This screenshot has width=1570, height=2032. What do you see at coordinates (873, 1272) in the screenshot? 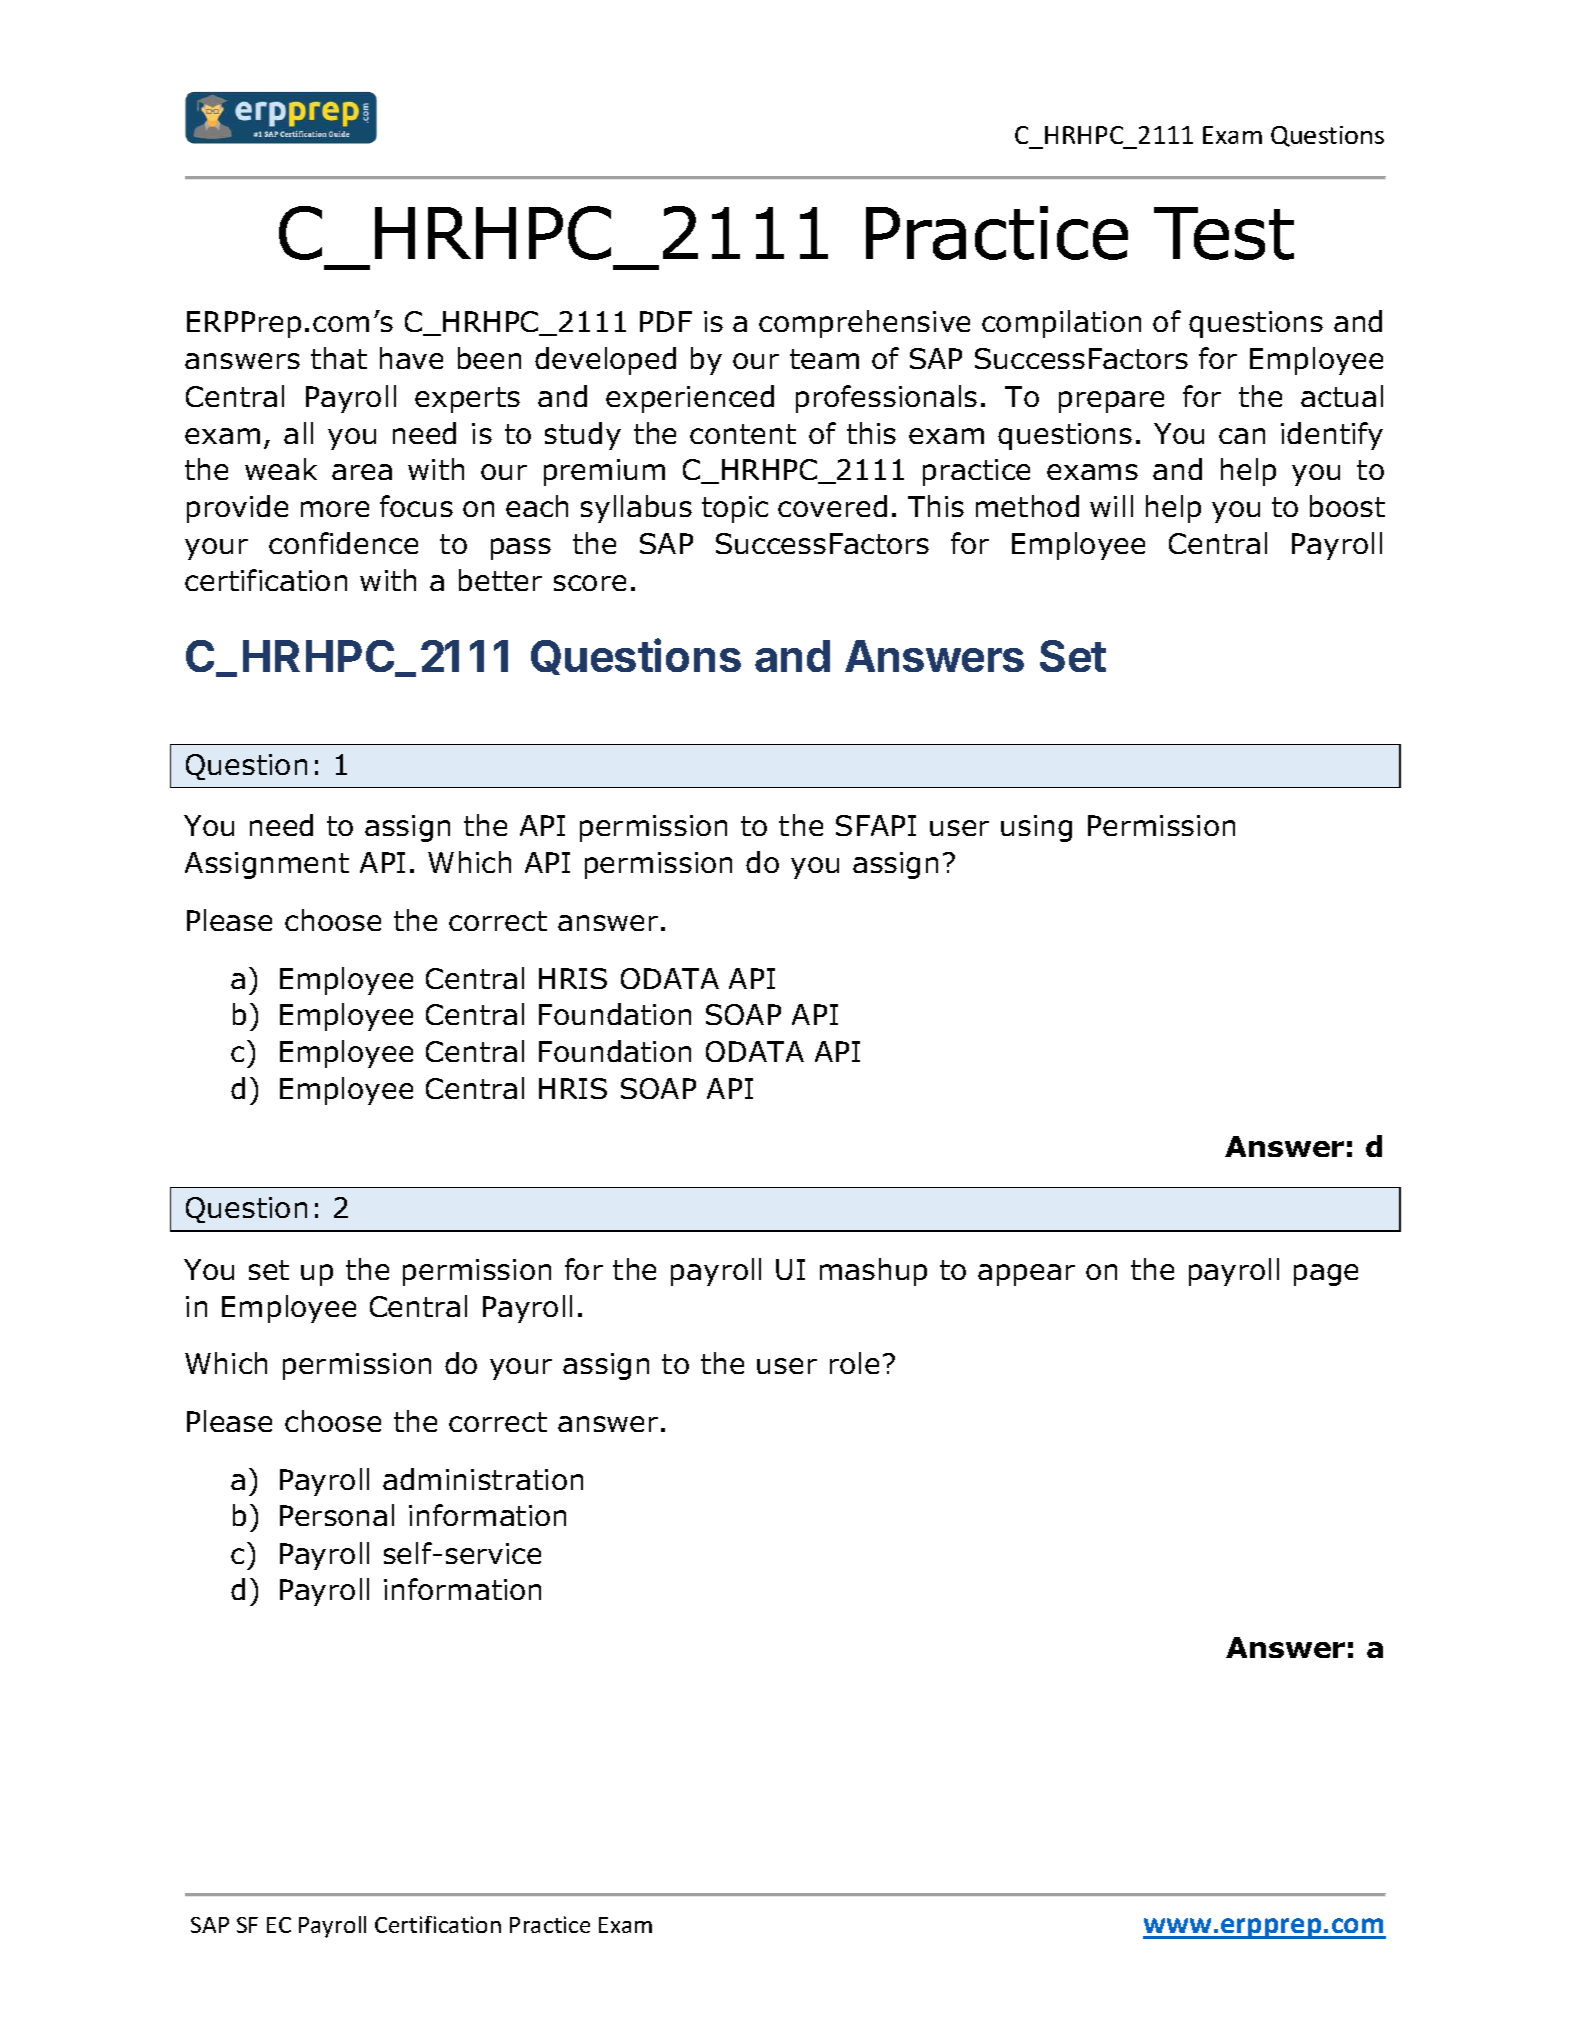
I see `mashup` at bounding box center [873, 1272].
